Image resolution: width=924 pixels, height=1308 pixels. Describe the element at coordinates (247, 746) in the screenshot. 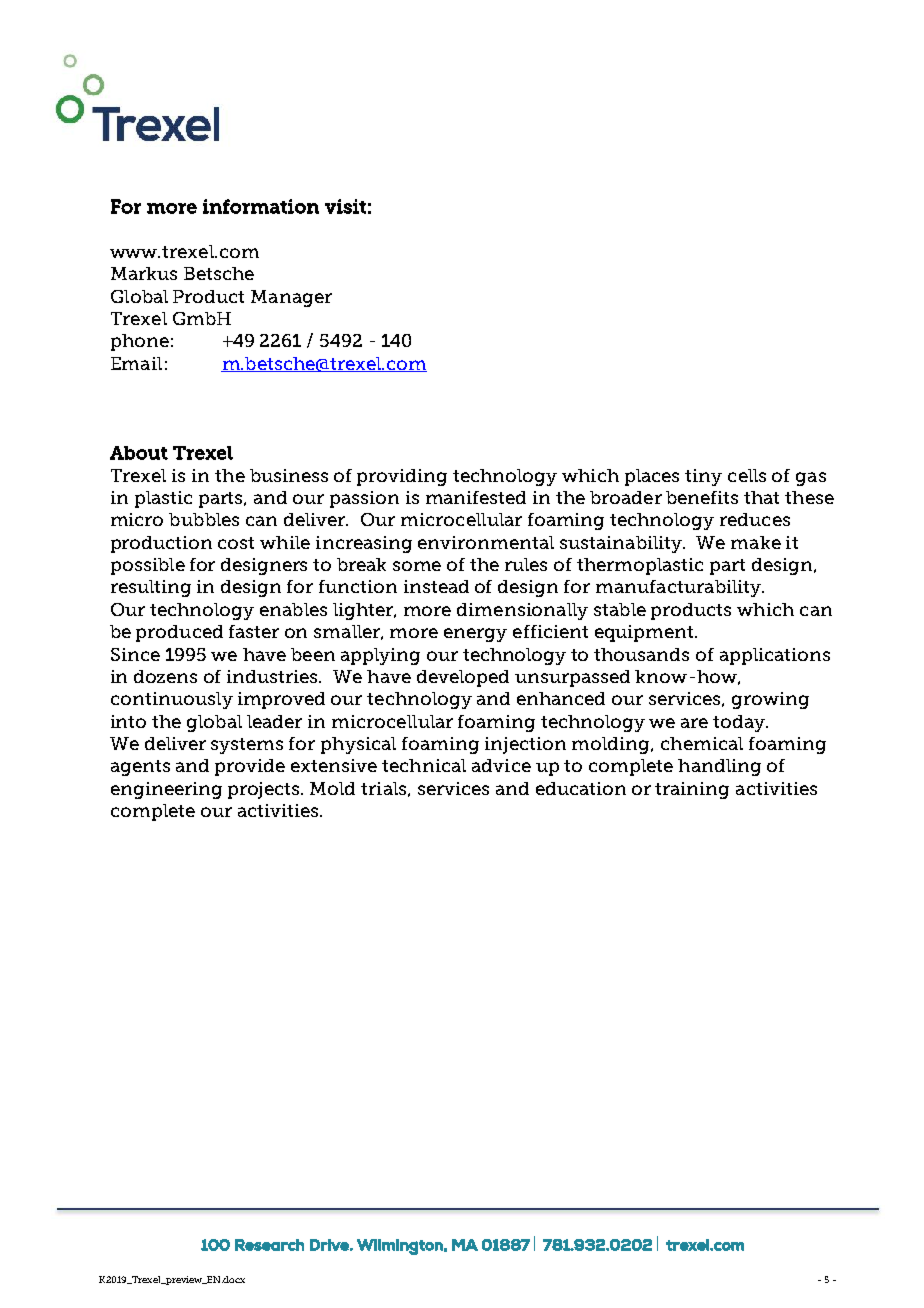

I see `systems` at that location.
